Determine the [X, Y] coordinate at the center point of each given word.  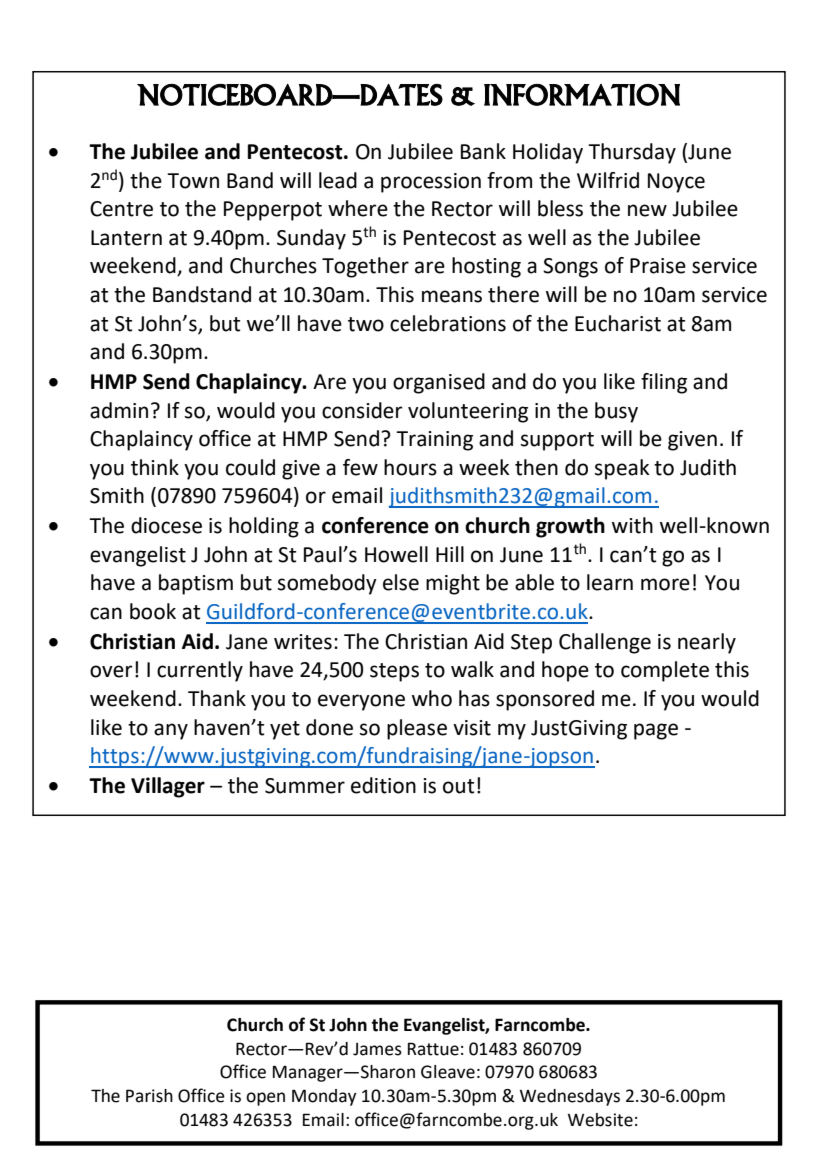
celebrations [448, 323]
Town [193, 181]
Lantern [126, 238]
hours [410, 467]
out [458, 786]
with [632, 525]
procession [431, 183]
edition [383, 785]
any [171, 731]
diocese [166, 525]
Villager [168, 787]
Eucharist [618, 323]
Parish [149, 1096]
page [656, 731]
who [432, 698]
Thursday [632, 153]
